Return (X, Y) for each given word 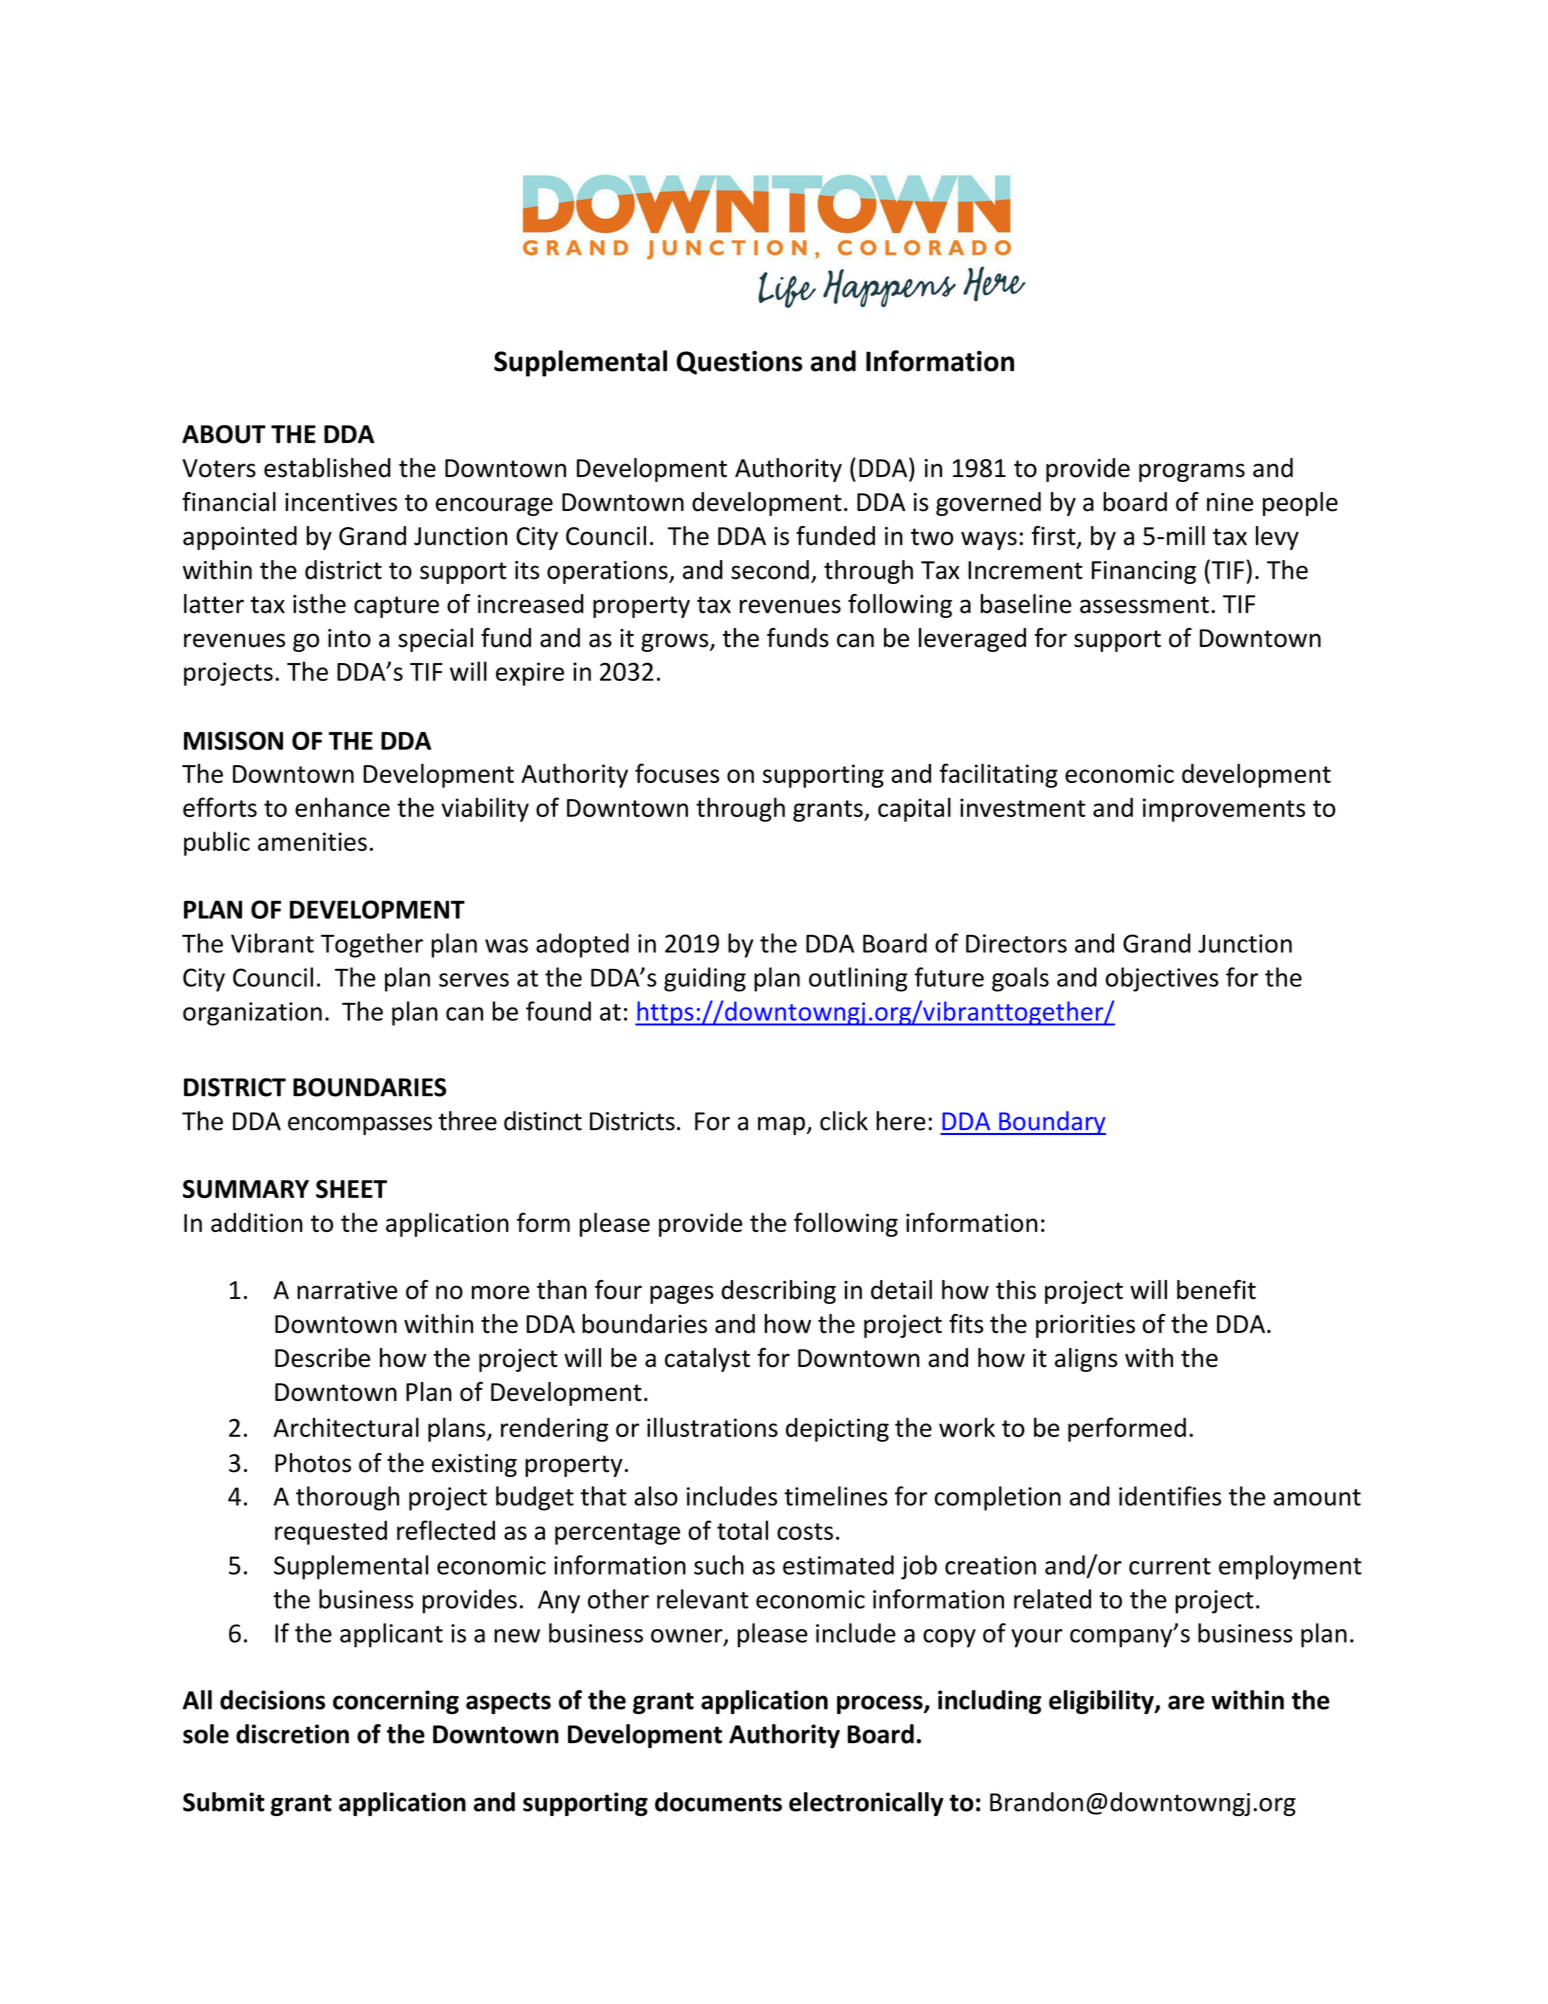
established (327, 468)
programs (1192, 472)
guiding (705, 979)
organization (252, 1014)
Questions (739, 363)
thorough (347, 1498)
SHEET (351, 1189)
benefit (1216, 1290)
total (742, 1530)
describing (778, 1292)
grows (676, 642)
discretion (292, 1734)
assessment (1144, 605)
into (349, 638)
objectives (1162, 979)
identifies (1170, 1496)
